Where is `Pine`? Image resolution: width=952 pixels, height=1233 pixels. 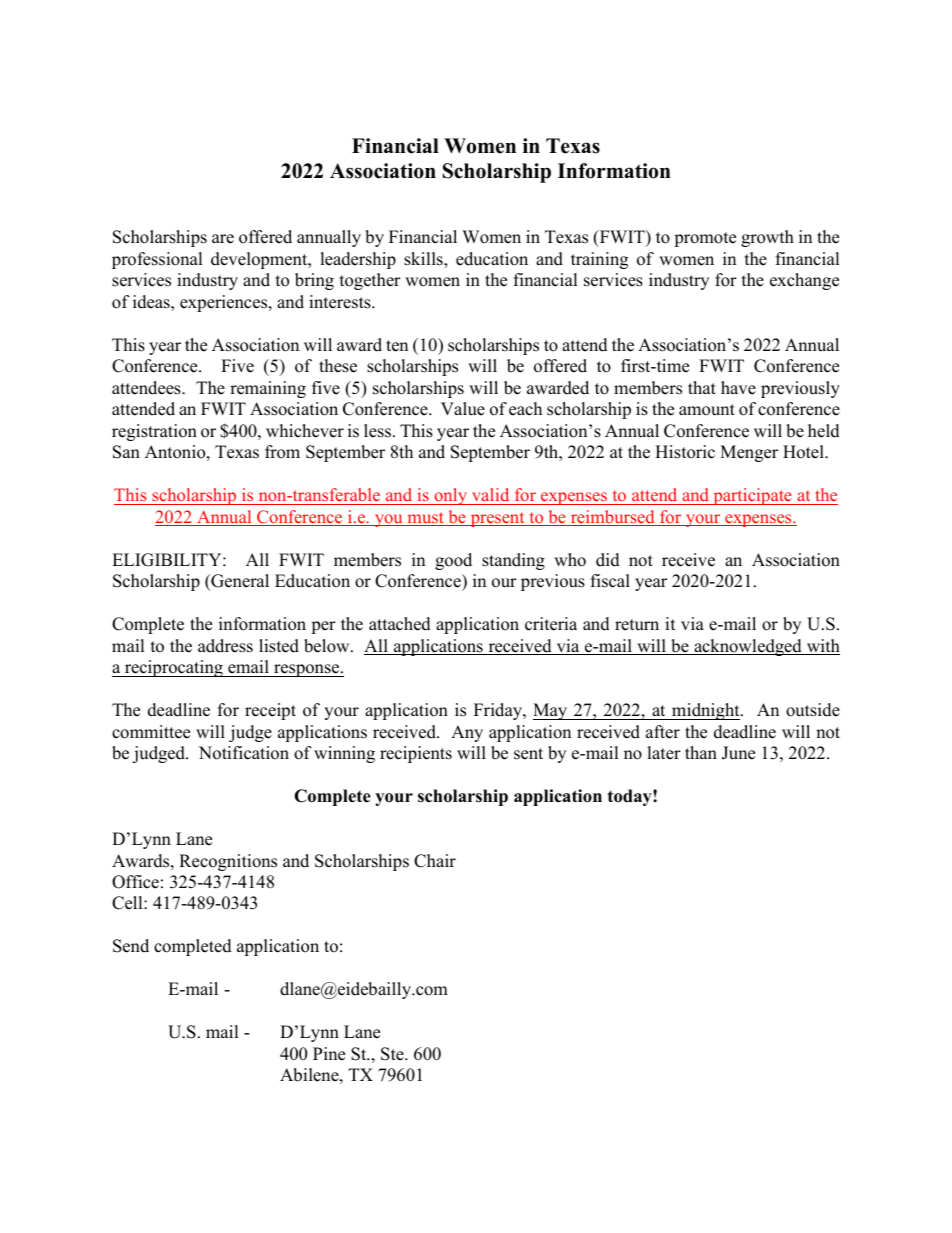 Pine is located at coordinates (329, 1054).
